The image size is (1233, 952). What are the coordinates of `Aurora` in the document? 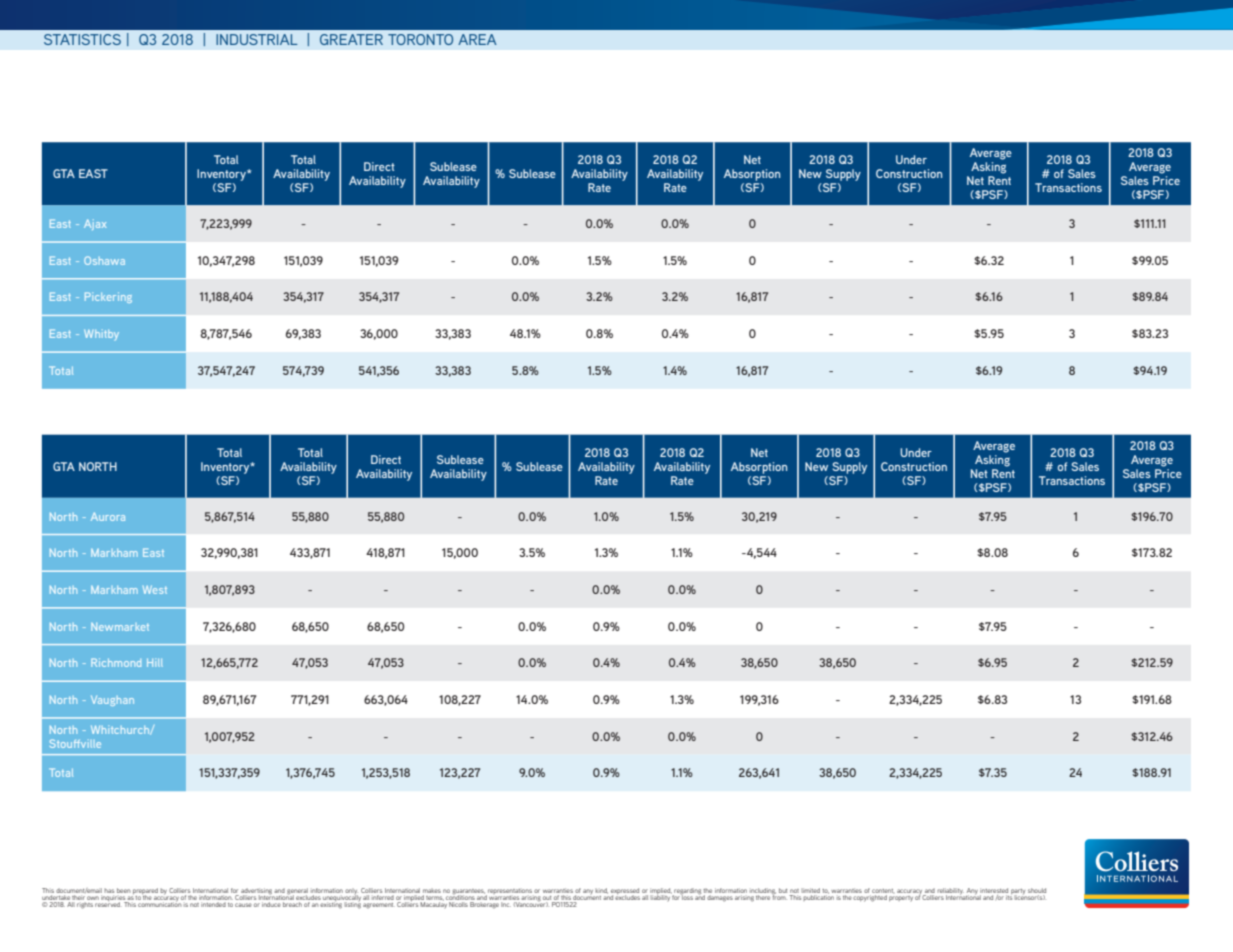 It's located at (108, 516).
